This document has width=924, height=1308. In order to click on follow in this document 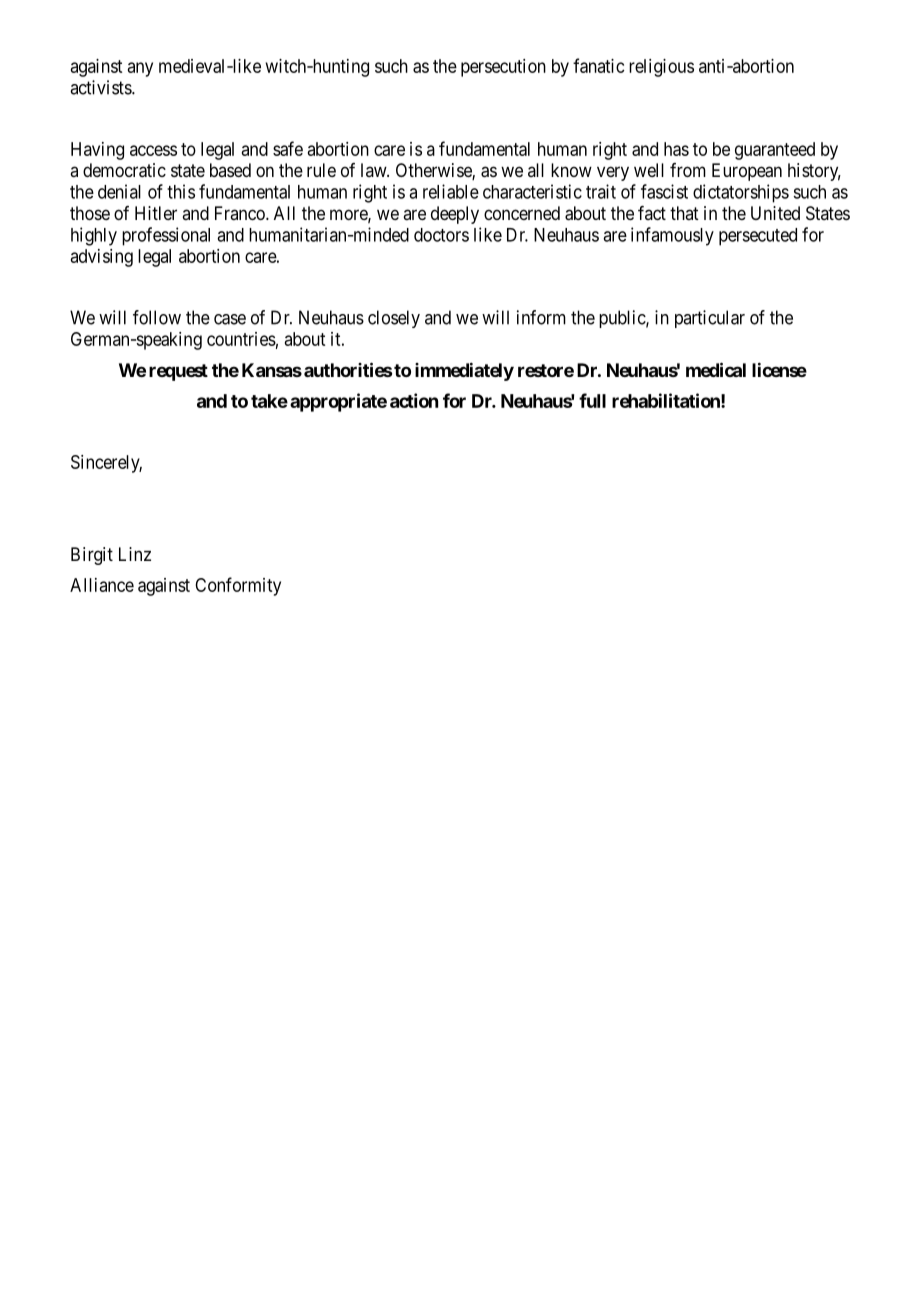, I will do `click(157, 317)`.
